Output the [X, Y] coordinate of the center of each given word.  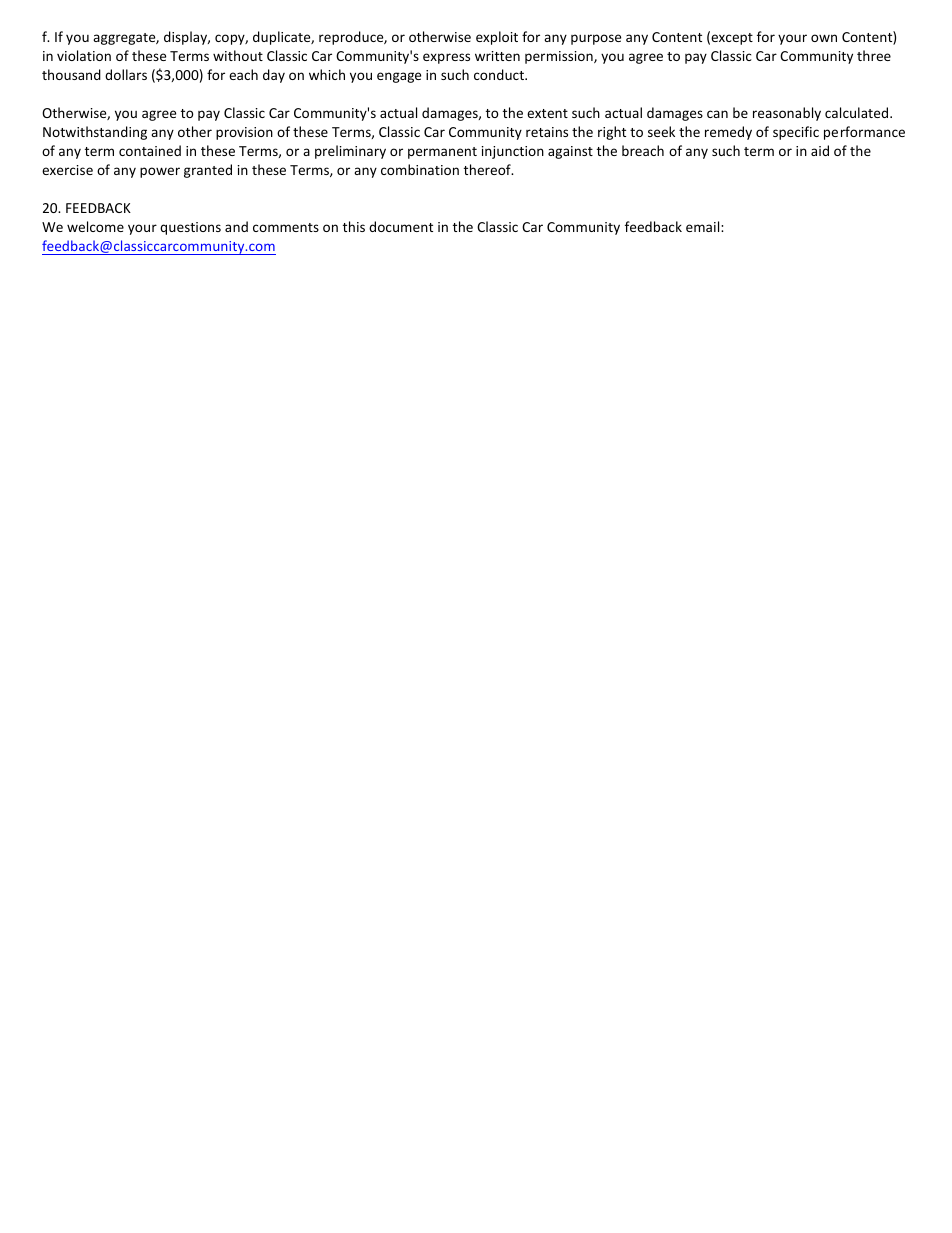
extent [547, 113]
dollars [126, 74]
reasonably [787, 114]
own [824, 38]
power [160, 172]
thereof [488, 169]
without [238, 55]
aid [820, 150]
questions [190, 228]
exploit [497, 38]
